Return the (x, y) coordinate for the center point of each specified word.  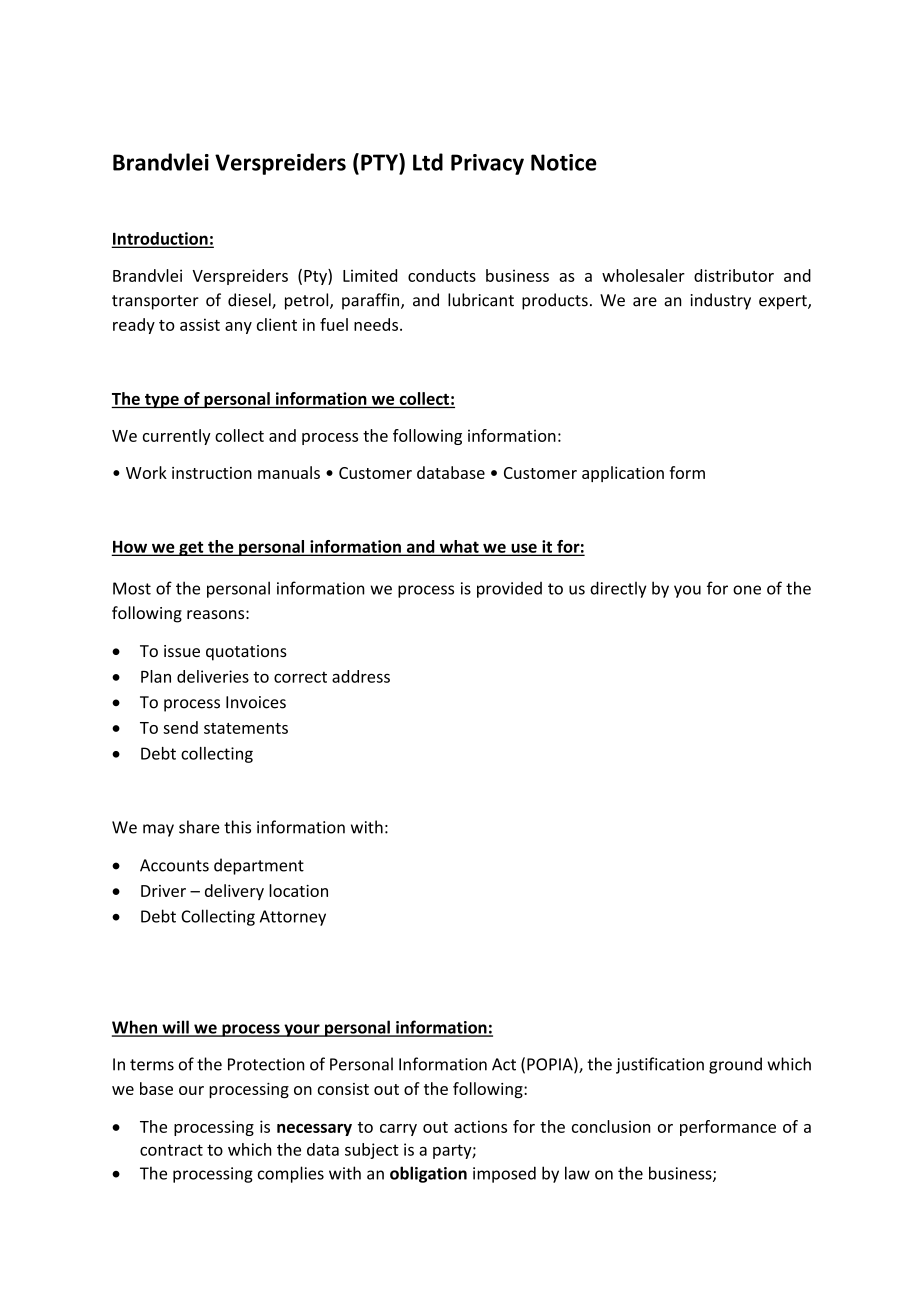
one (747, 590)
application (623, 474)
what (459, 547)
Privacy (487, 164)
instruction (212, 473)
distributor (734, 275)
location (298, 890)
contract (171, 1150)
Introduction (161, 239)
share (199, 827)
